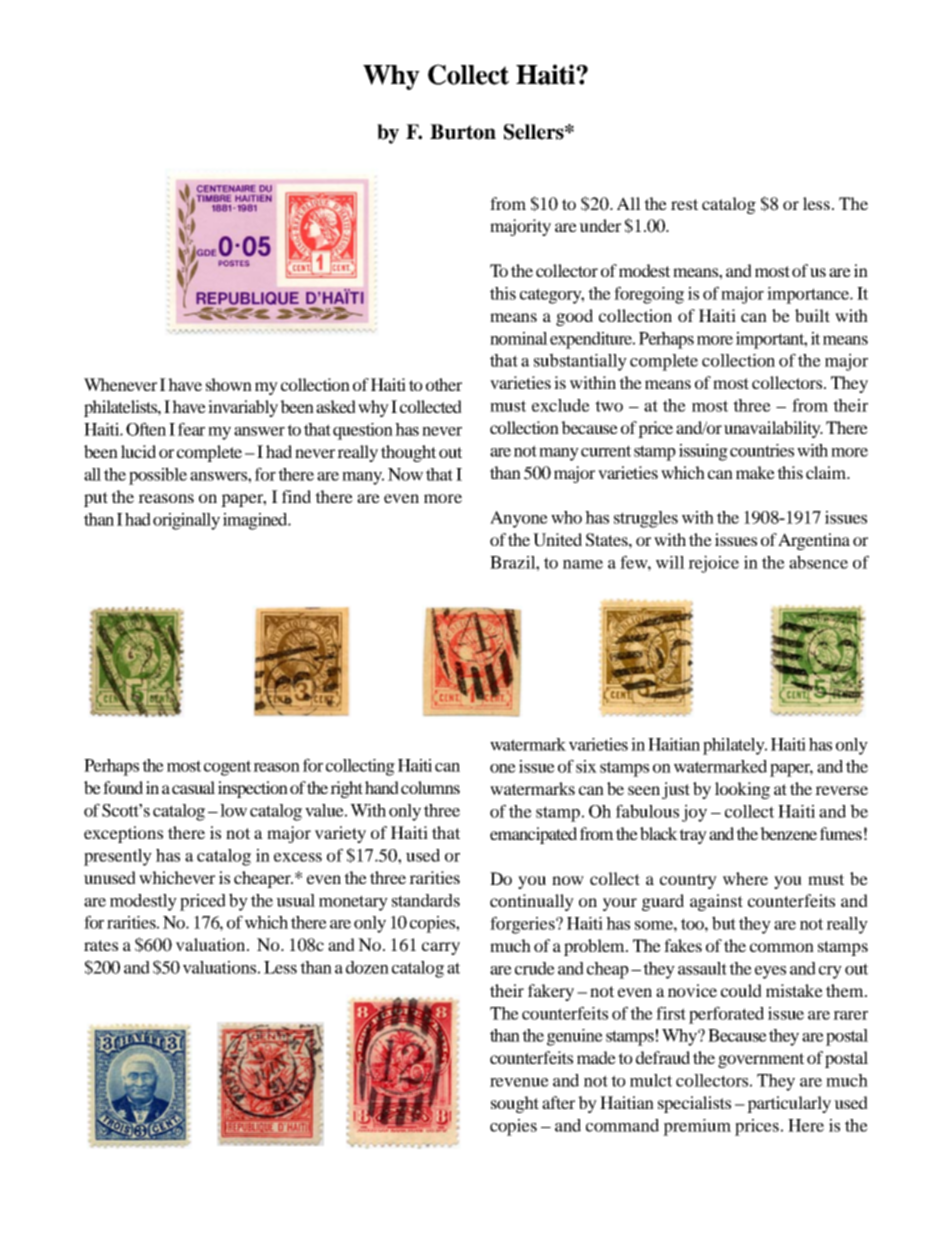 The height and width of the screenshot is (1233, 952). Describe the element at coordinates (755, 472) in the screenshot. I see `make` at that location.
